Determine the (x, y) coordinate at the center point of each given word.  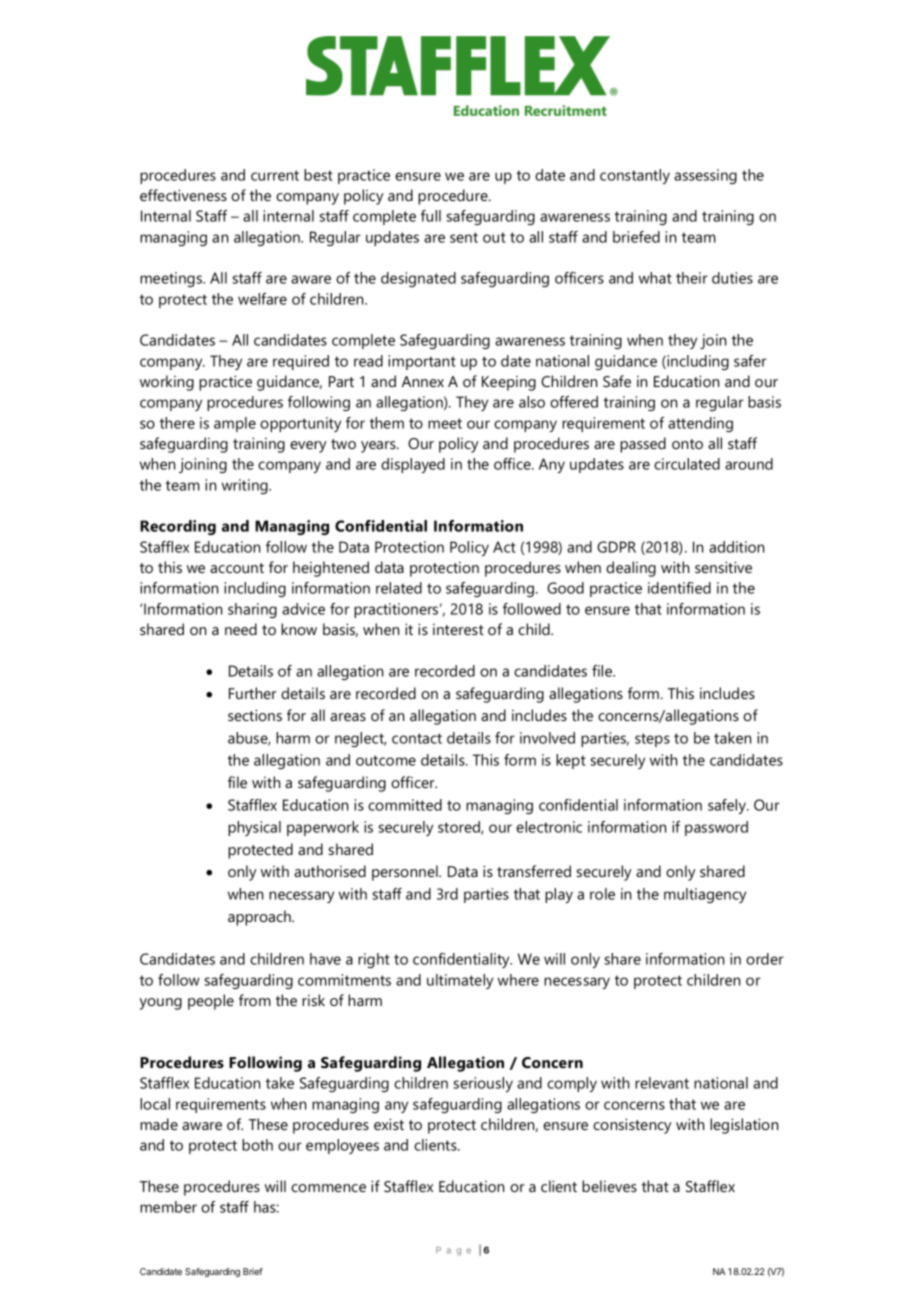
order (765, 959)
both (257, 1145)
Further (253, 693)
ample (235, 424)
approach (260, 918)
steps (652, 740)
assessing (705, 176)
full (431, 216)
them (387, 423)
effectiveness (183, 195)
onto (687, 444)
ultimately (460, 981)
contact (417, 738)
